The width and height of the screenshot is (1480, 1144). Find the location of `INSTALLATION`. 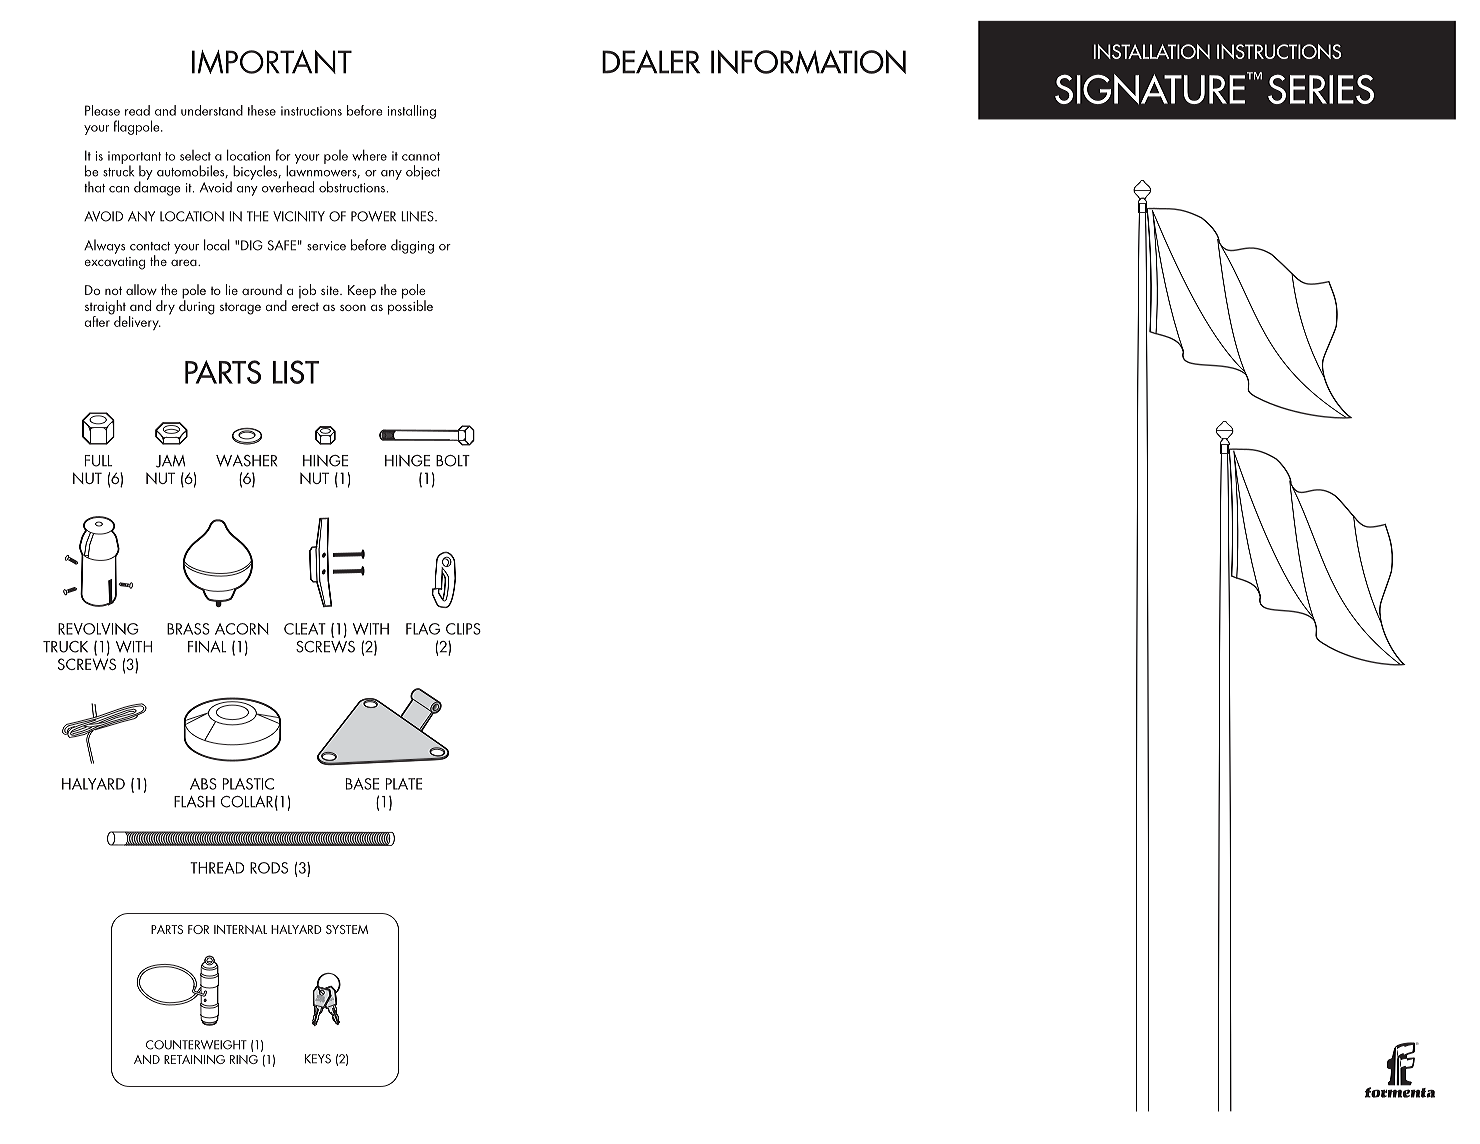

INSTALLATION is located at coordinates (1152, 51).
